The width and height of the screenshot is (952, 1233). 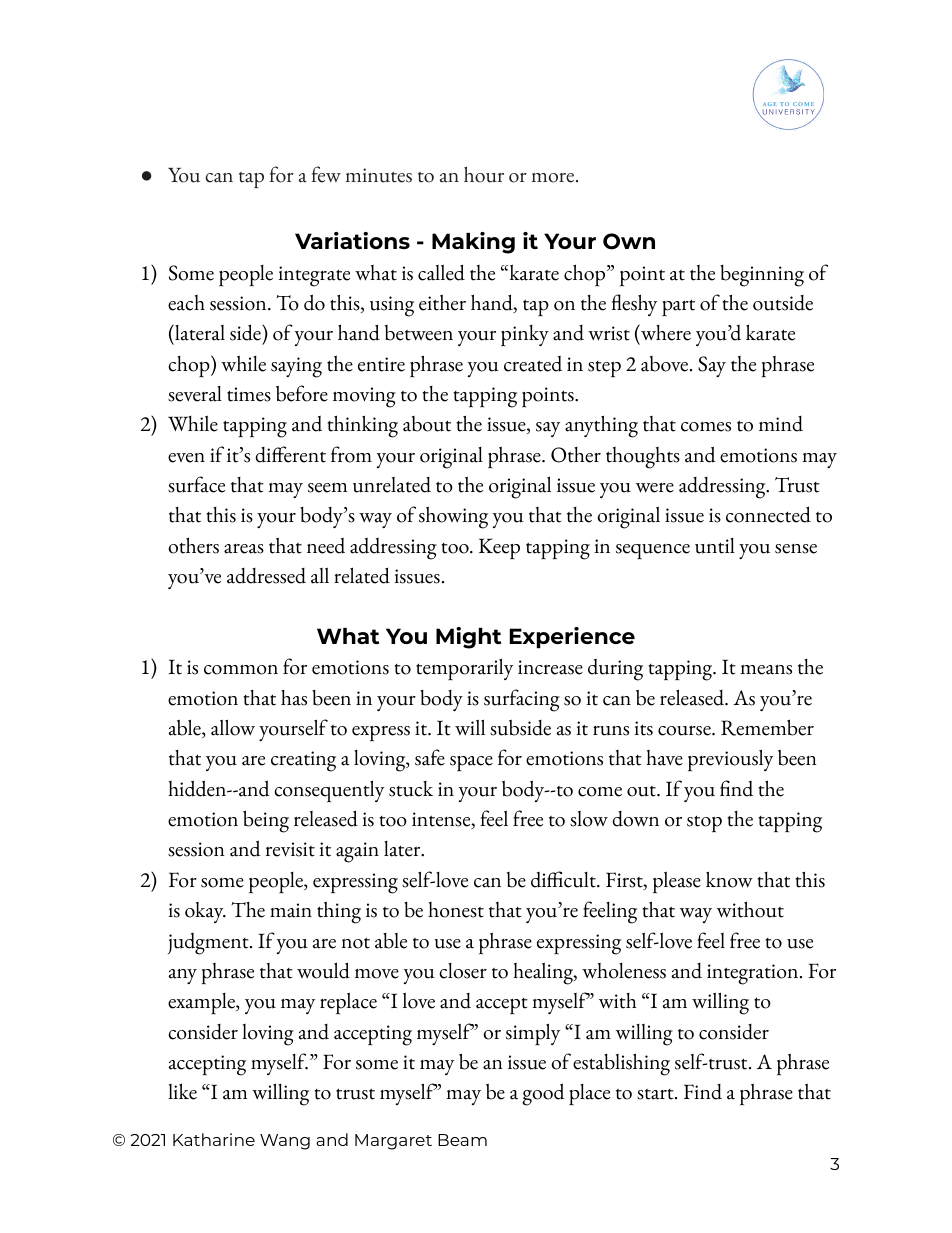 I want to click on addressed, so click(x=266, y=576).
